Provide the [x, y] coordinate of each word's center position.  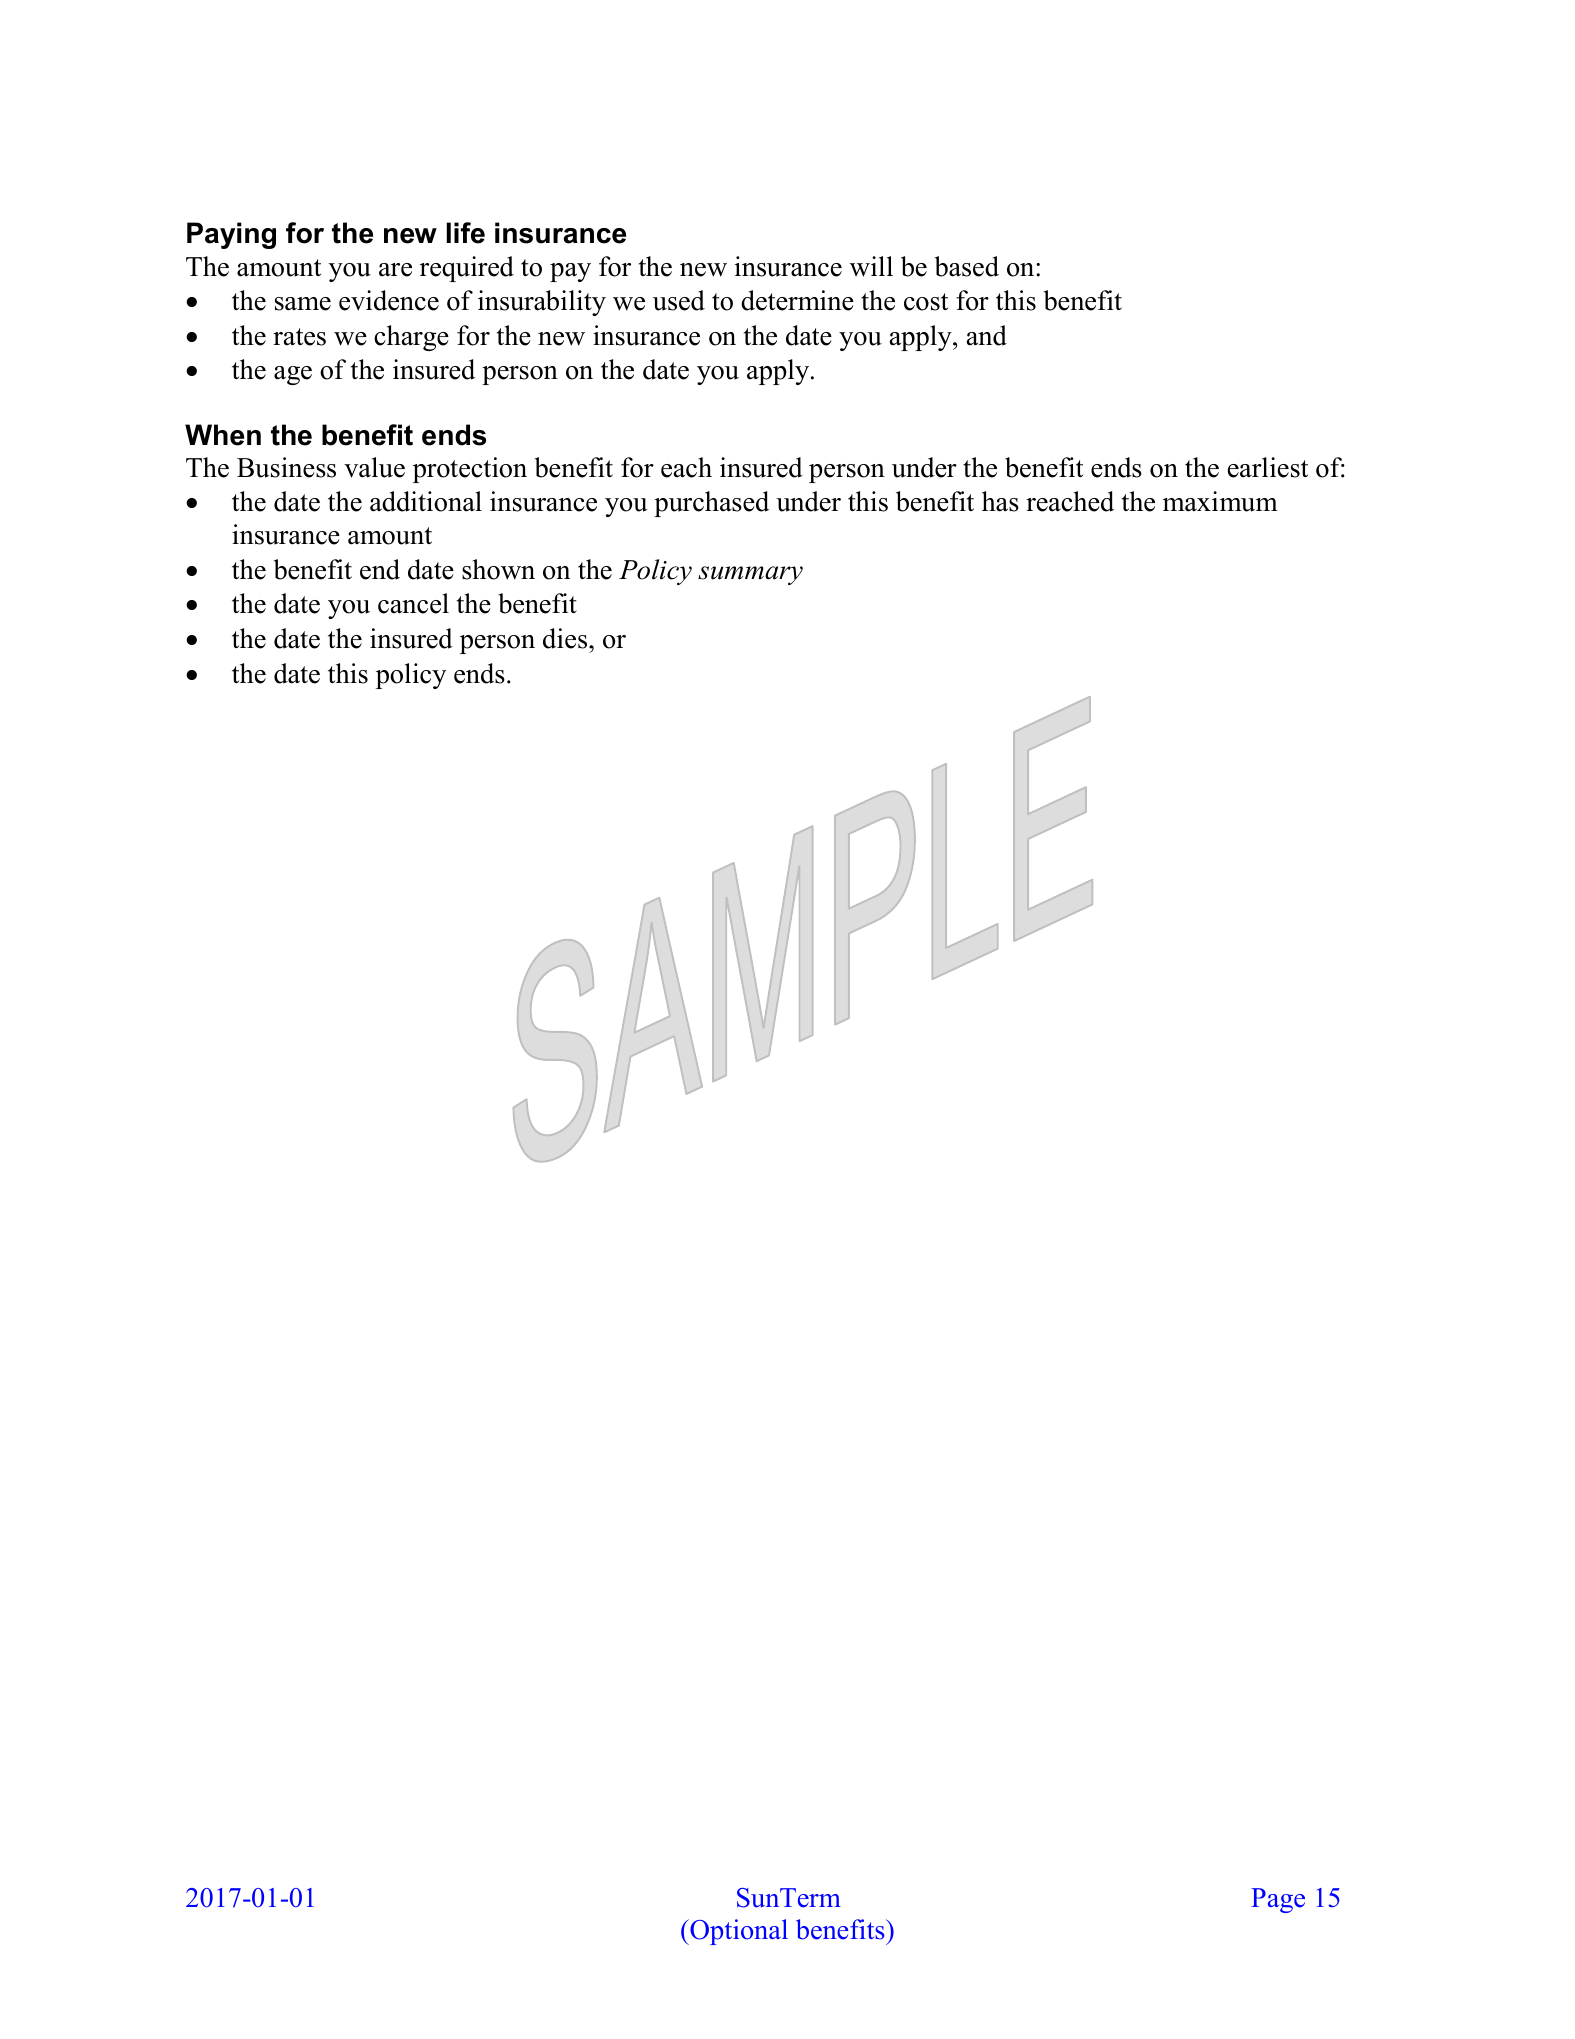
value [374, 467]
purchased [711, 504]
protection [470, 470]
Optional [738, 1932]
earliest [1268, 467]
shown [498, 569]
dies [566, 638]
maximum [1220, 501]
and [987, 335]
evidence [389, 300]
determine [797, 300]
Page [1278, 1900]
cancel [413, 603]
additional [426, 501]
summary [750, 575]
